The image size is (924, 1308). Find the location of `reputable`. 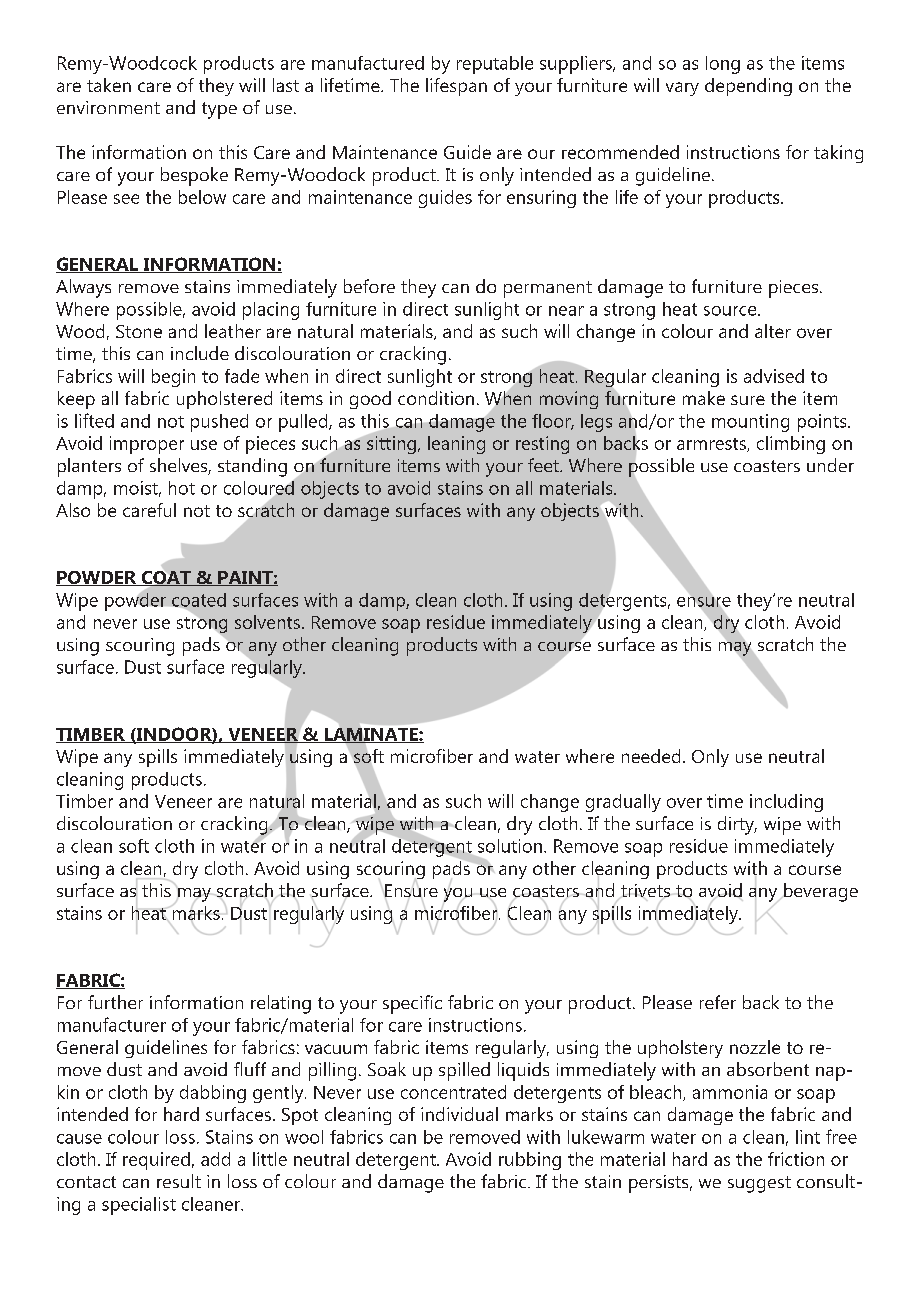

reputable is located at coordinates (495, 65).
